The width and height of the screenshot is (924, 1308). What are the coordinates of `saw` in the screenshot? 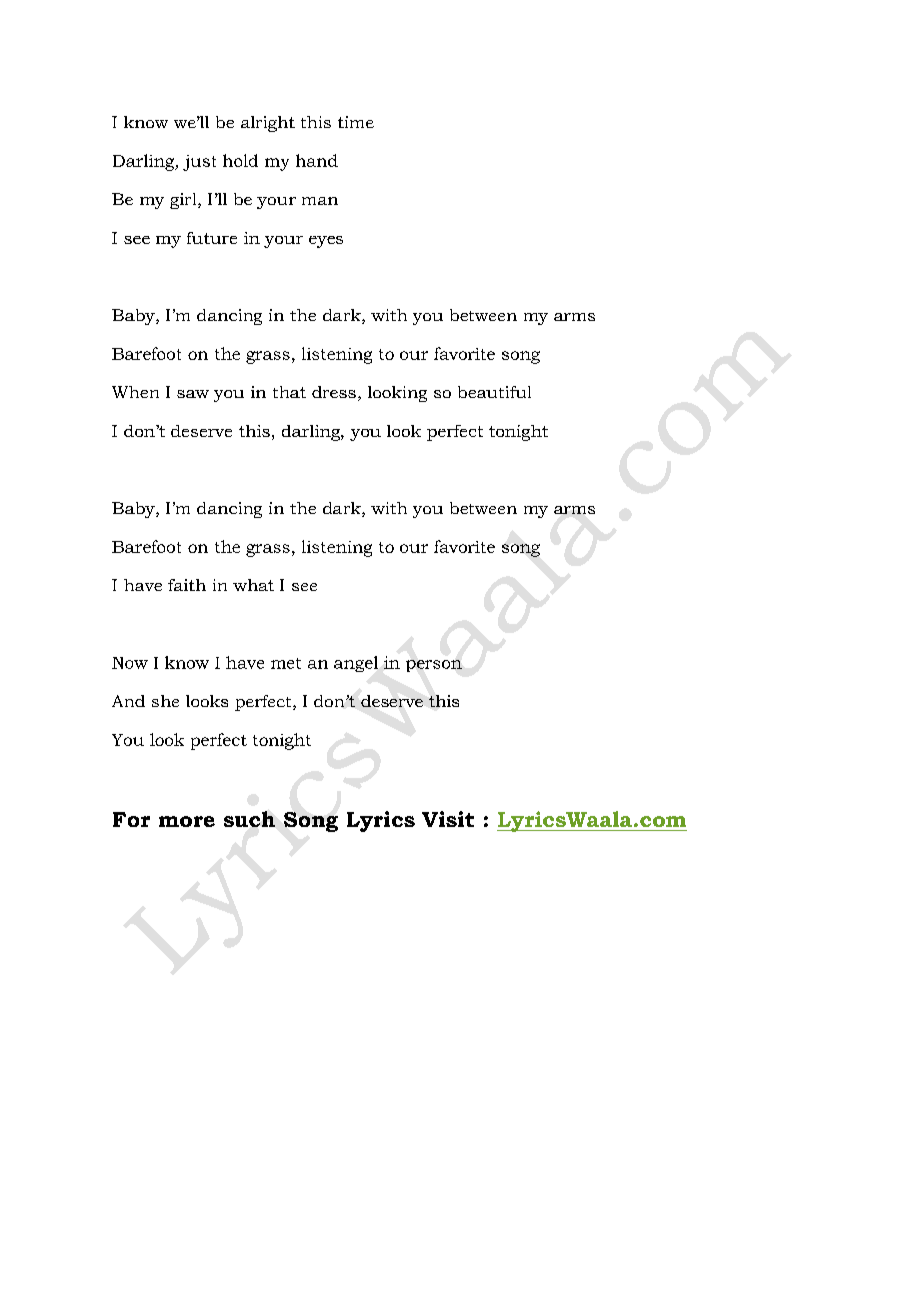 It's located at (193, 394).
